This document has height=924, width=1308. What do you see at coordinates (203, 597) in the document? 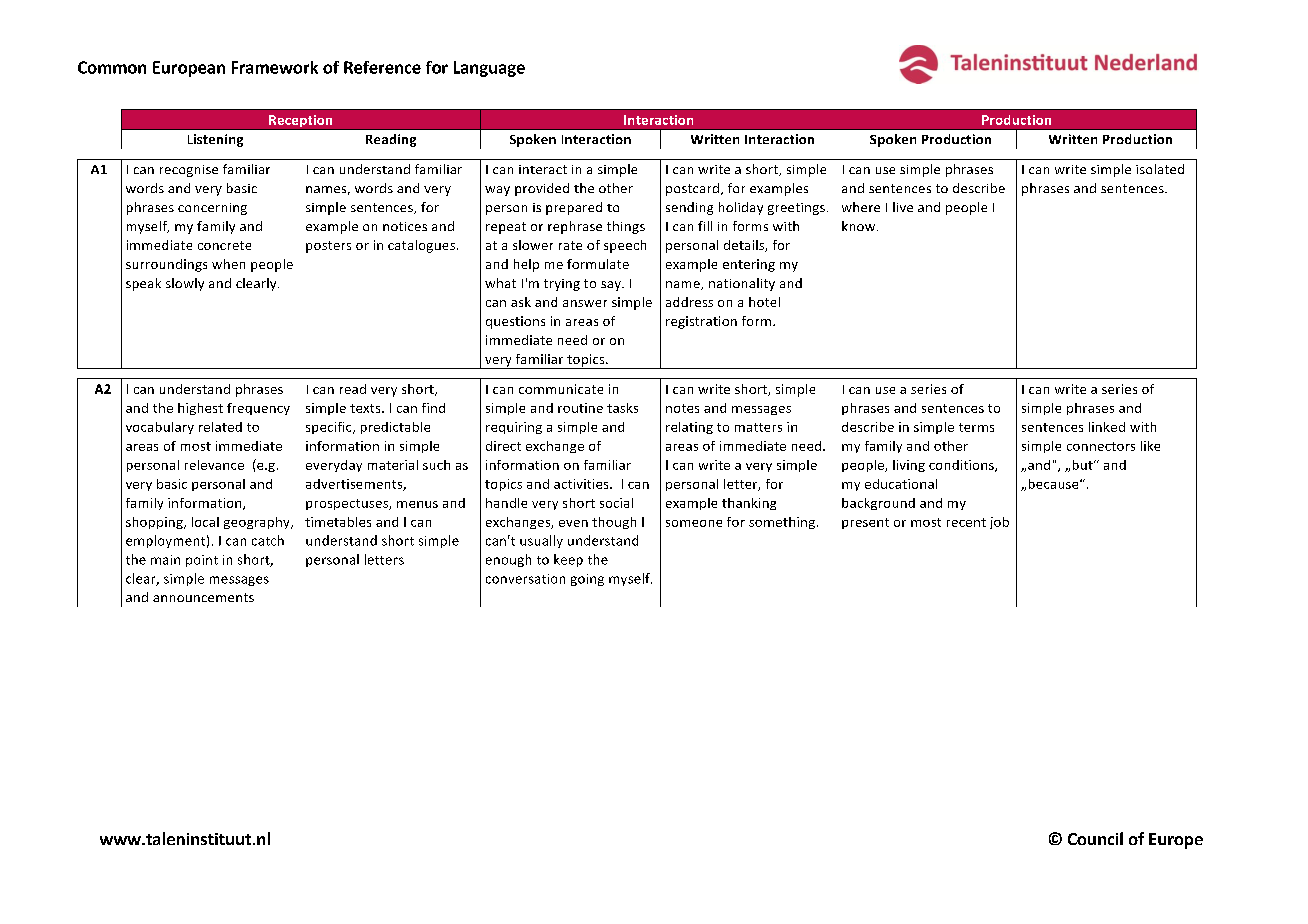
I see `announcements` at bounding box center [203, 597].
